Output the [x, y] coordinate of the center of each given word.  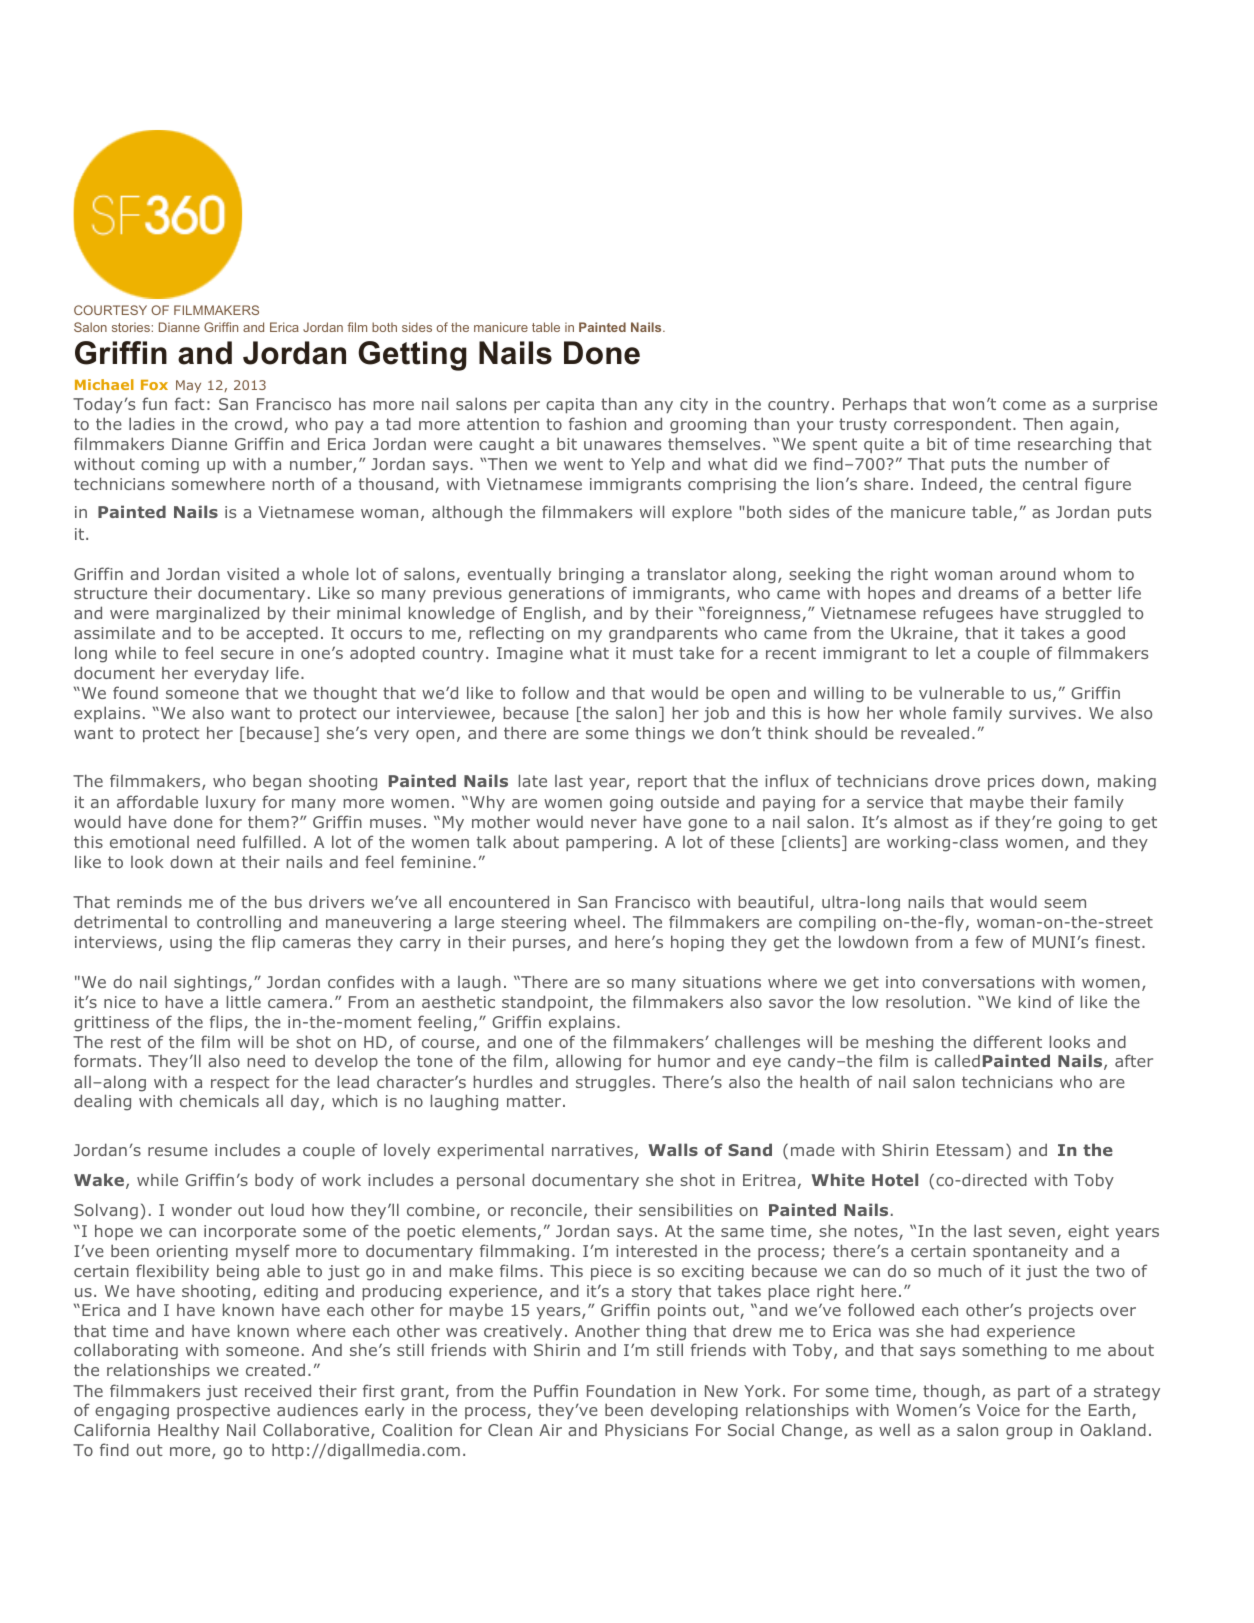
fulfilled [271, 841]
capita [570, 405]
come [1024, 405]
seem [1065, 903]
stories [132, 327]
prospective [223, 1411]
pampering [609, 844]
